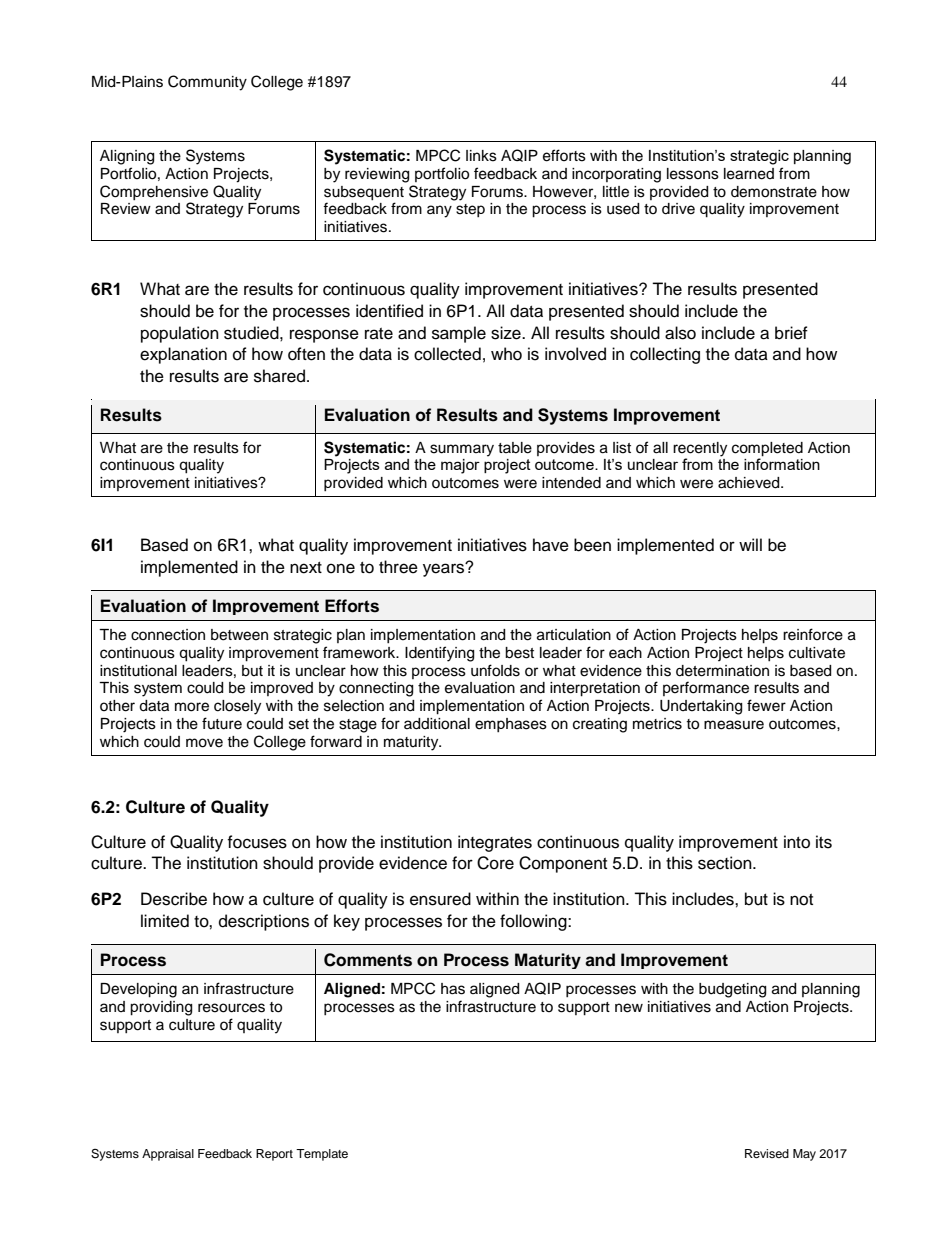  Describe the element at coordinates (437, 724) in the image. I see `additional` at that location.
